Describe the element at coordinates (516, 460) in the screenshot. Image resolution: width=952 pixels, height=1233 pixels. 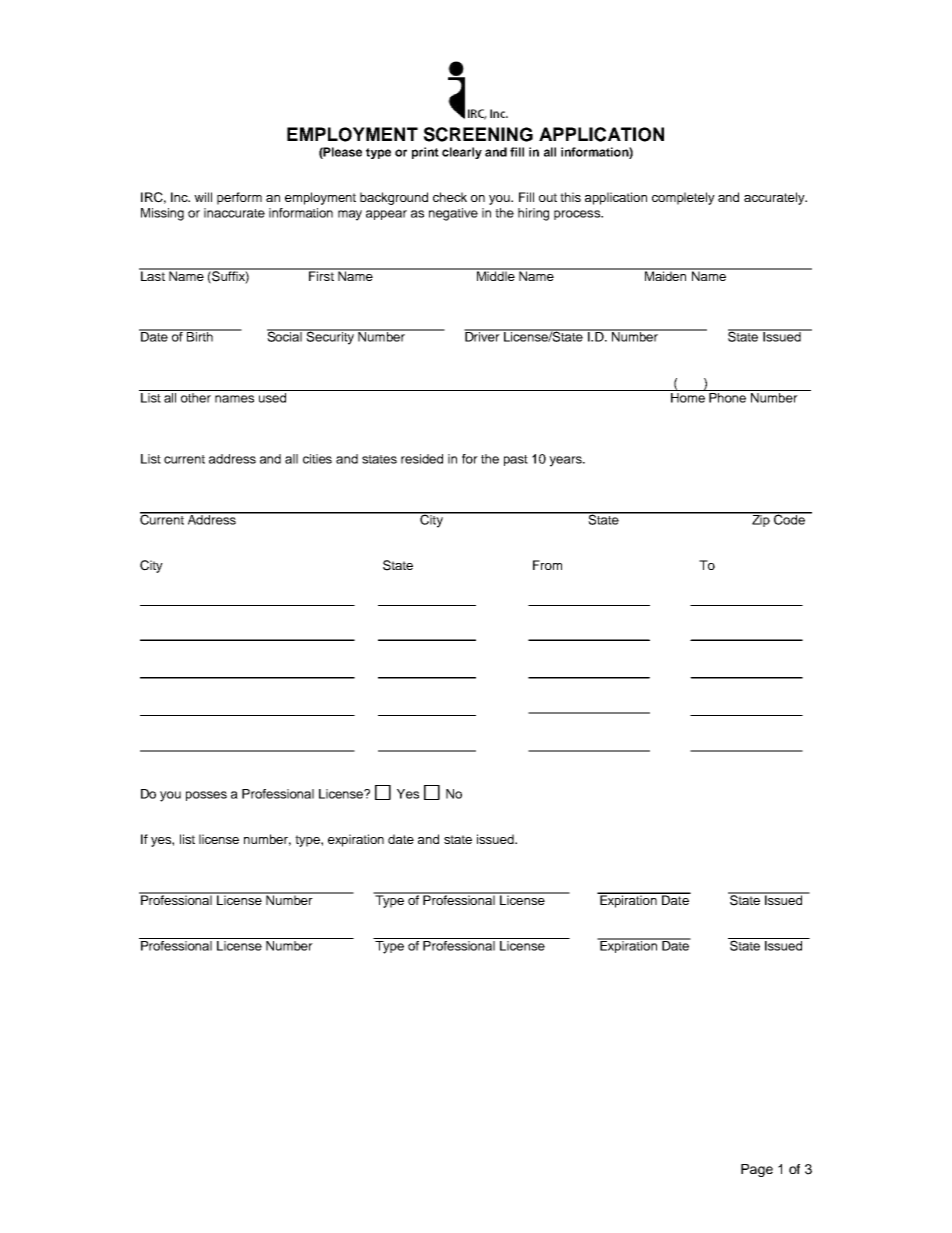
I see `past` at that location.
